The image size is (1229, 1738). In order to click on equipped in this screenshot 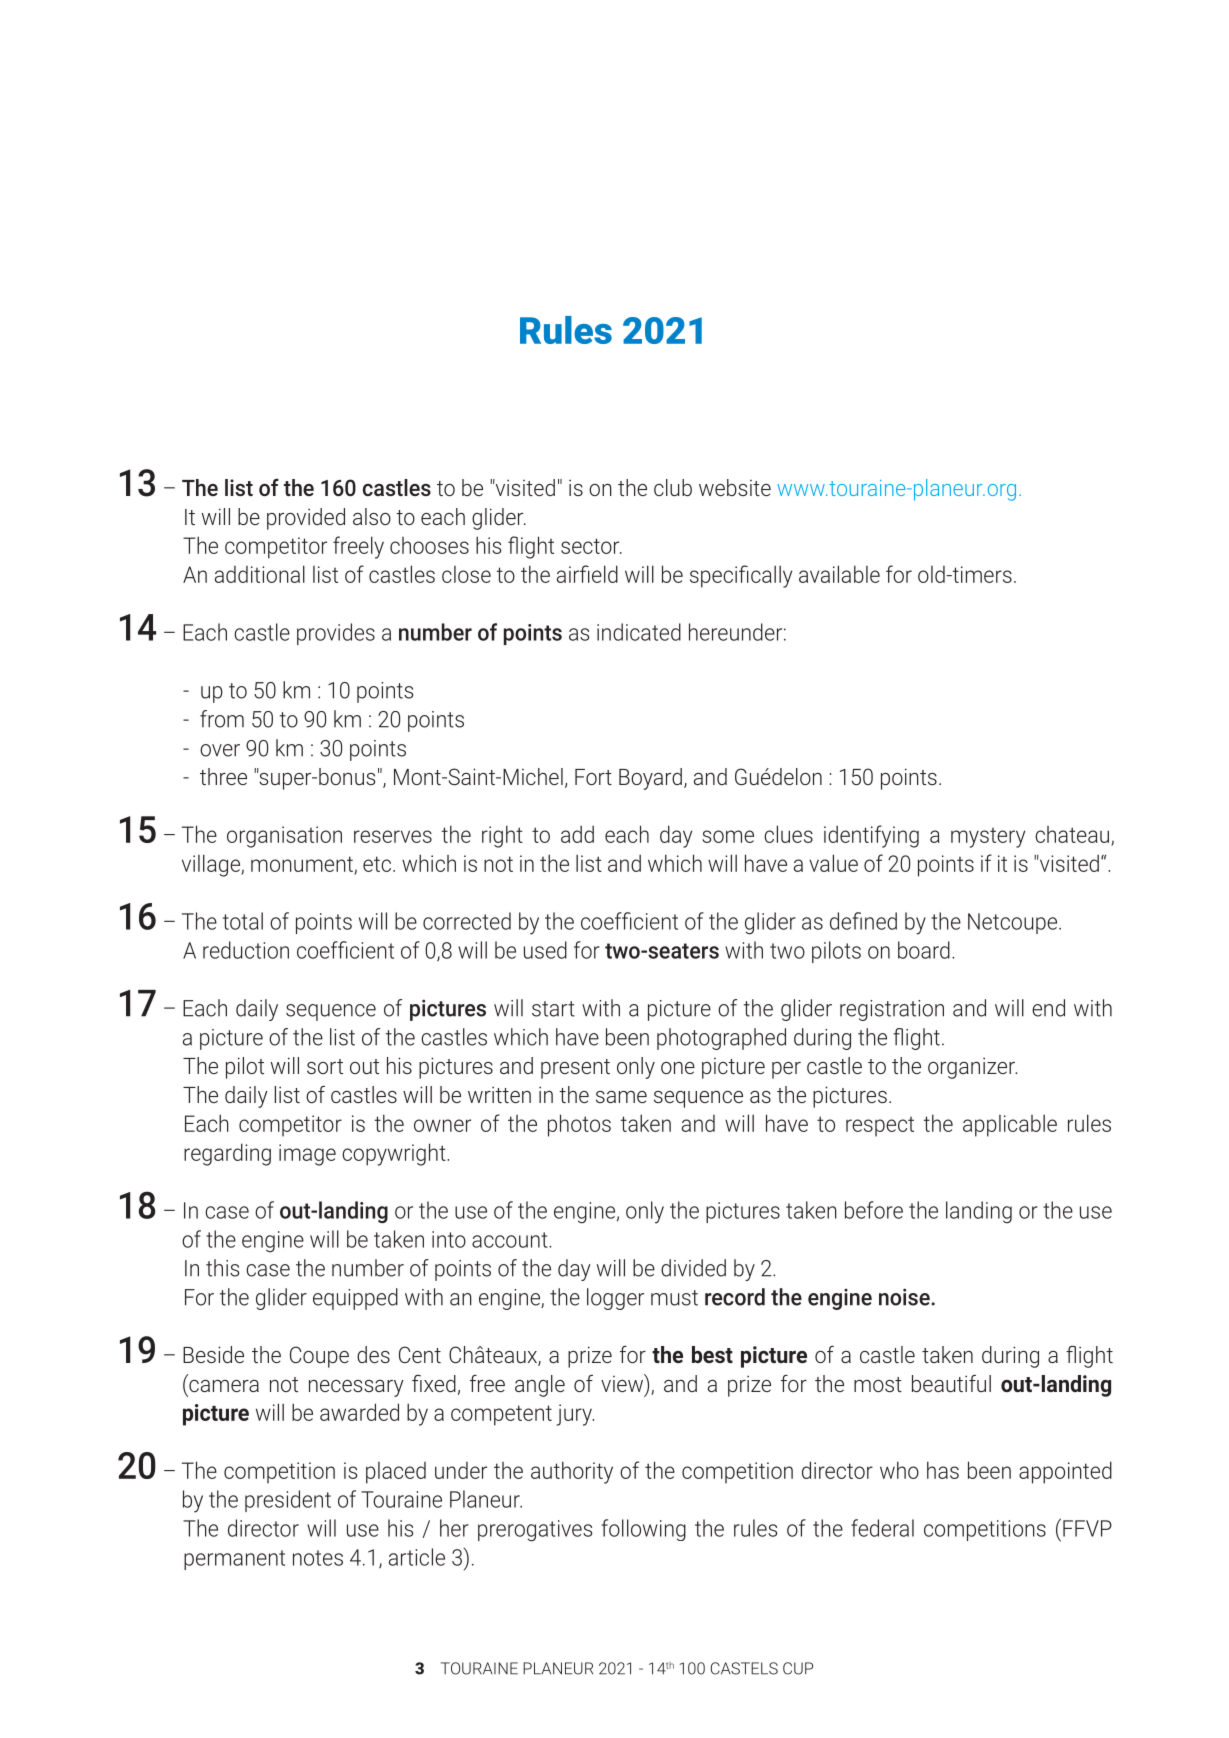, I will do `click(355, 1299)`.
